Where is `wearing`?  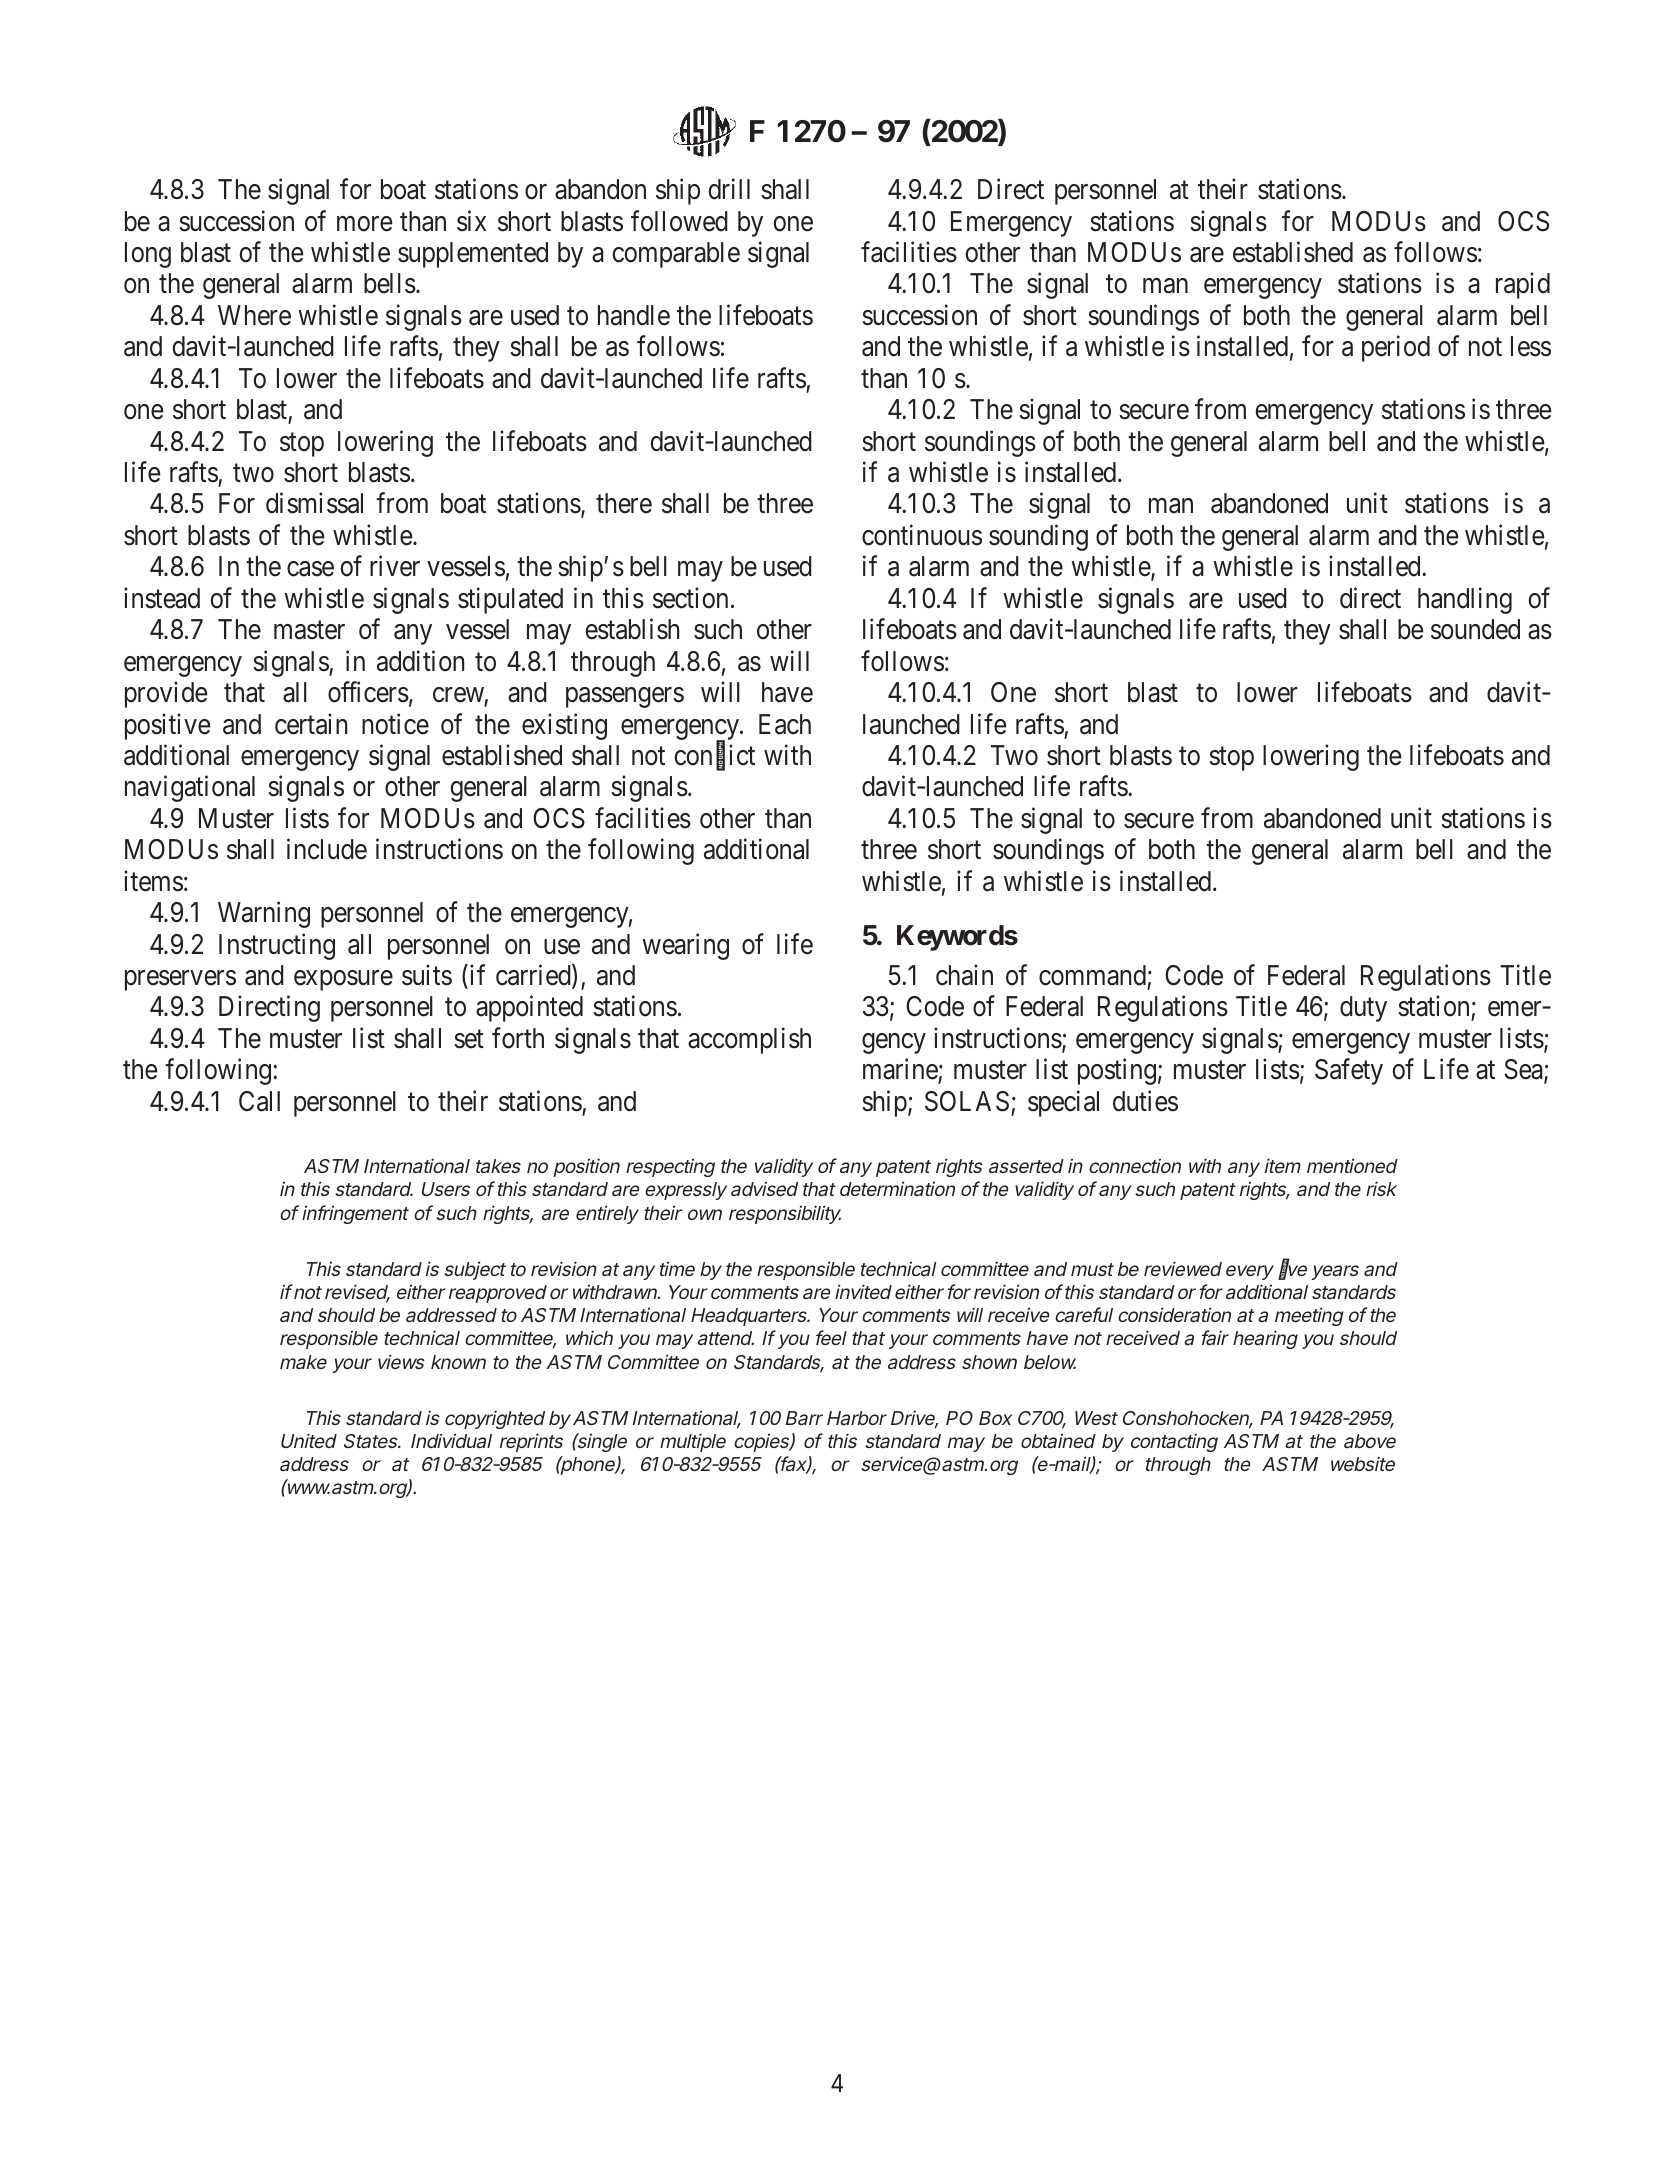
wearing is located at coordinates (685, 946).
